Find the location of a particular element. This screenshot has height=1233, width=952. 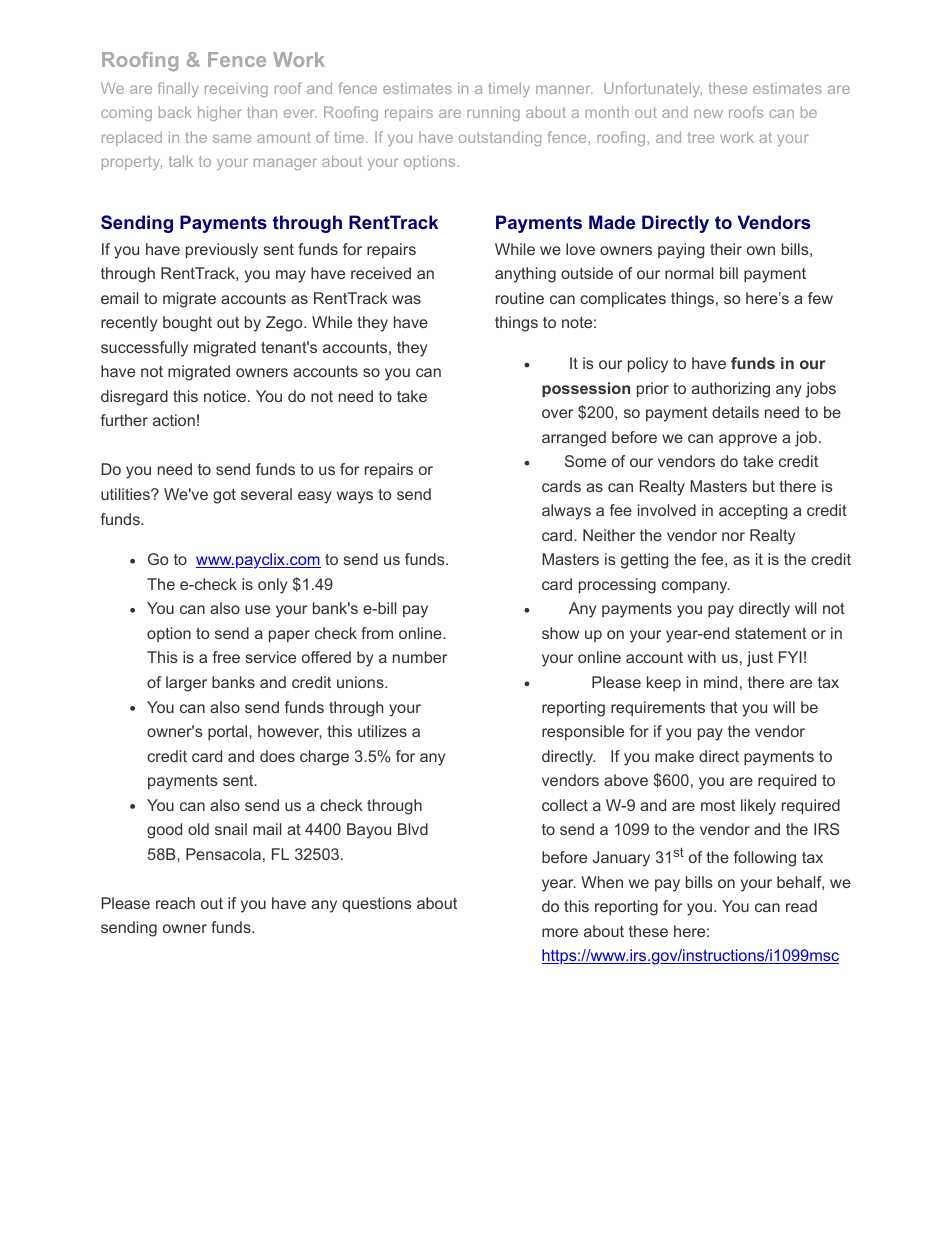

running is located at coordinates (493, 113).
